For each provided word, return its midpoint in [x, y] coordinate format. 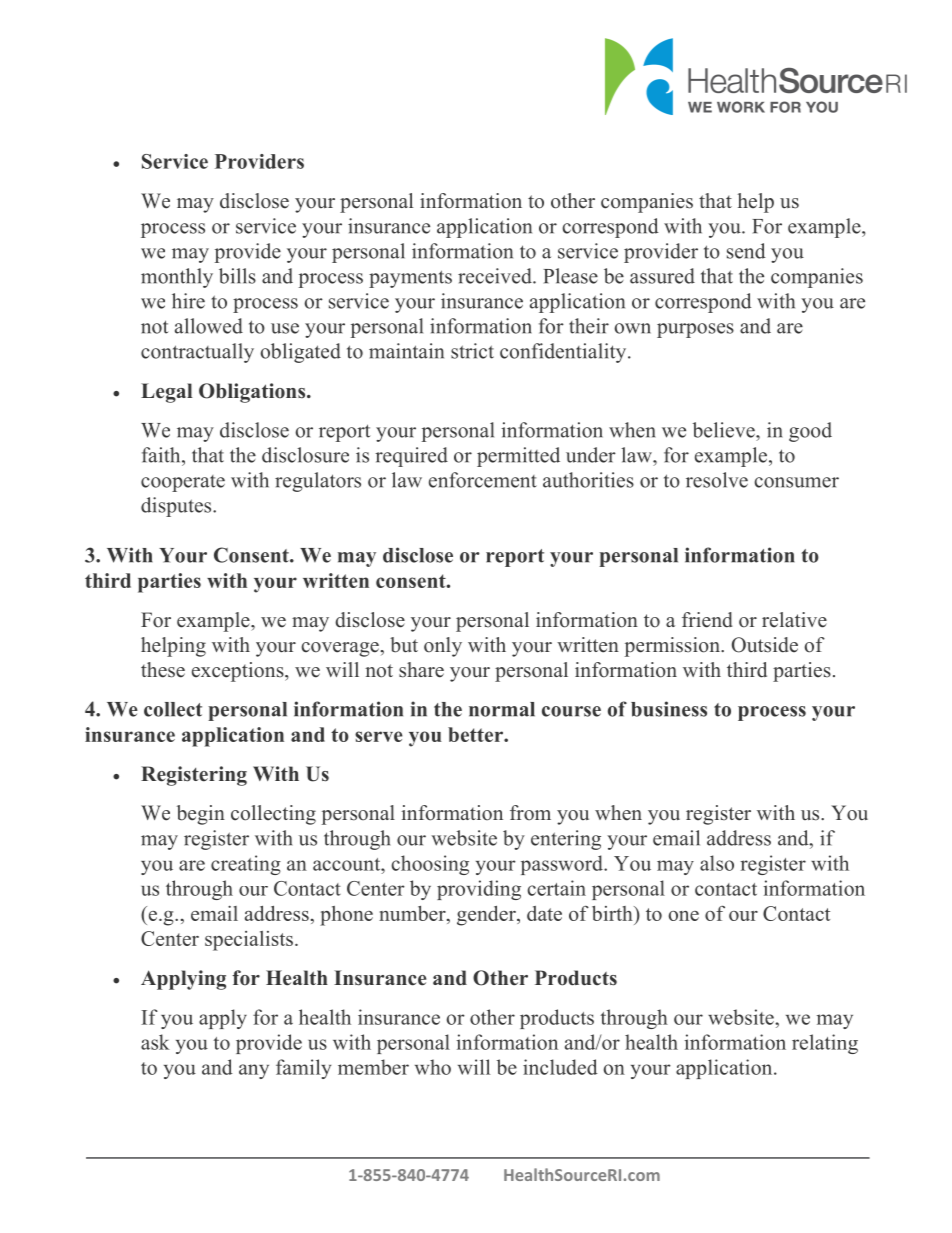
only [443, 647]
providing [479, 890]
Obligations [253, 393]
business [669, 709]
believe [725, 430]
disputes [177, 507]
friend [707, 620]
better [476, 734]
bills [237, 276]
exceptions [239, 672]
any [254, 1071]
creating [246, 865]
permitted [518, 457]
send [746, 251]
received [496, 276]
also [717, 863]
